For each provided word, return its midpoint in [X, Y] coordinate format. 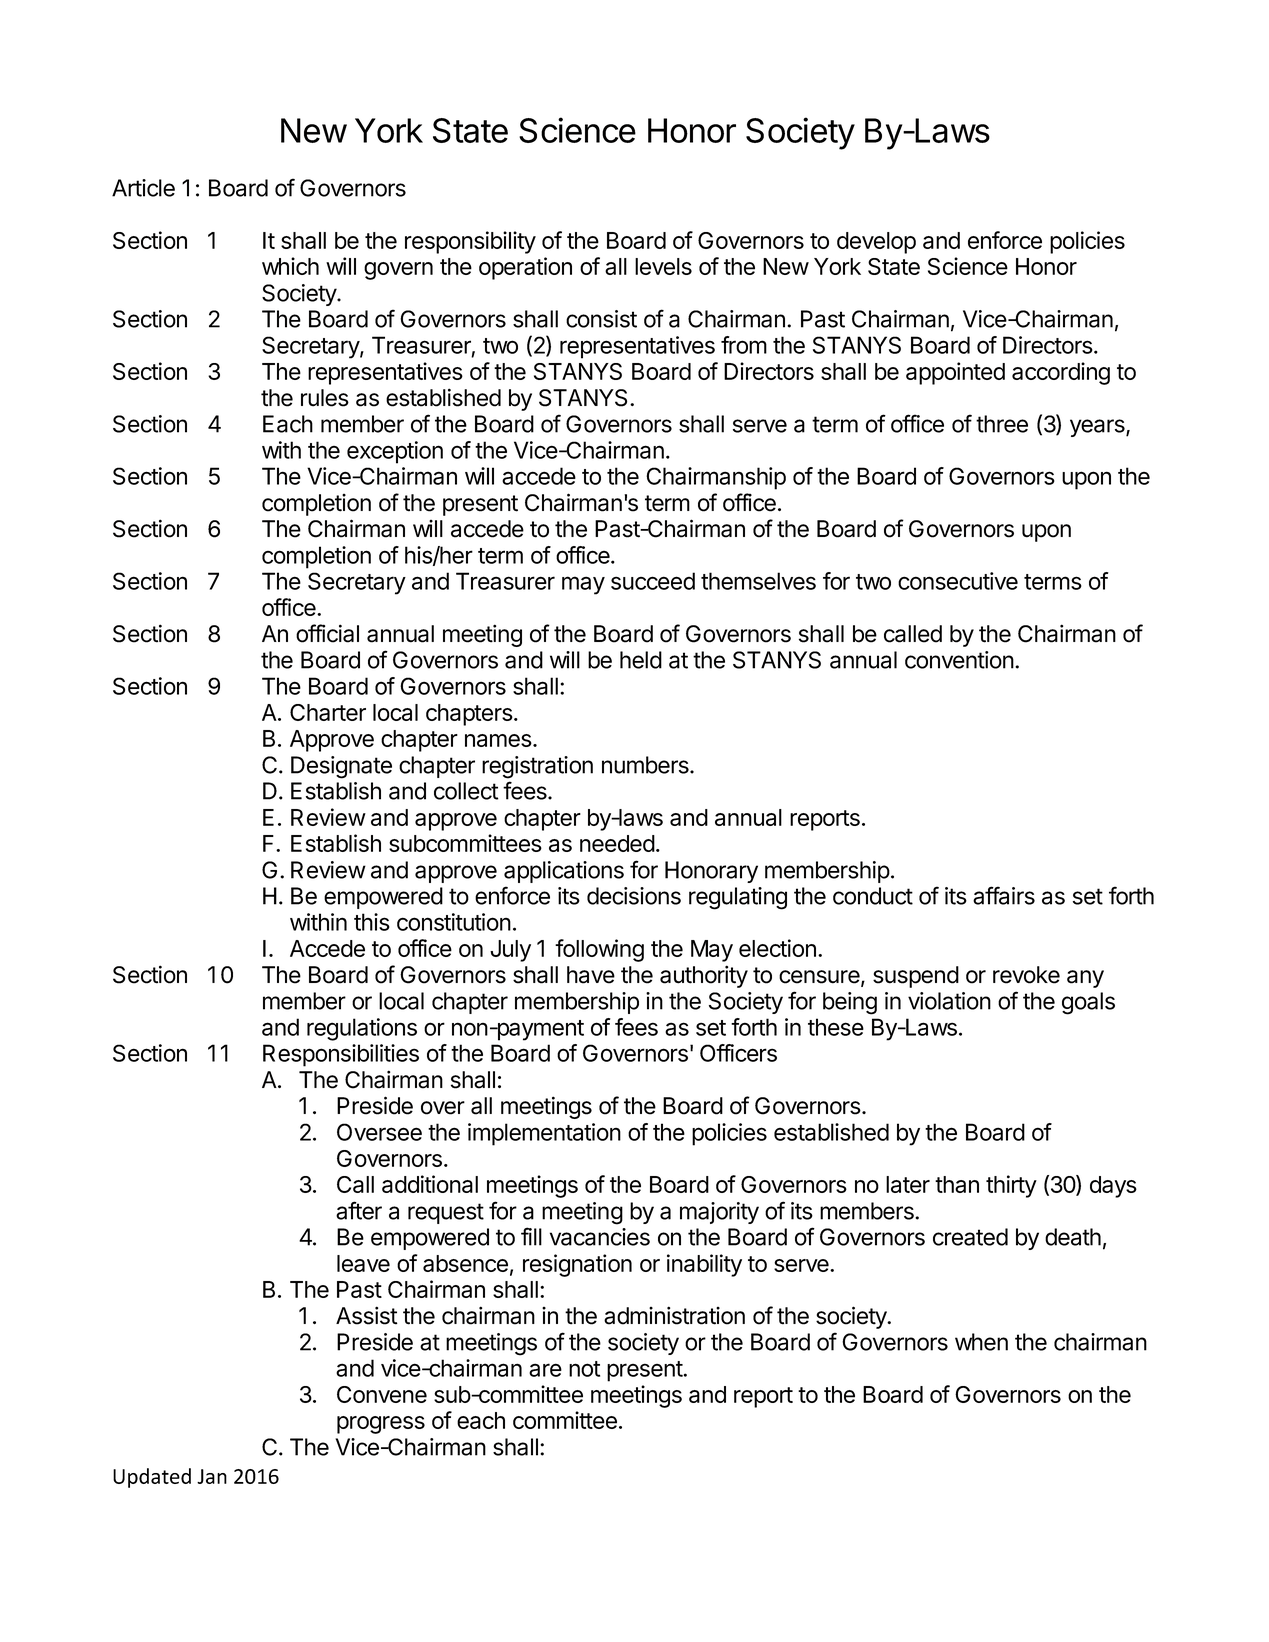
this [372, 922]
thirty [1011, 1186]
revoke [1026, 975]
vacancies [600, 1237]
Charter [328, 712]
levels [663, 266]
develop [876, 243]
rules [325, 398]
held [641, 660]
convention [959, 660]
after [359, 1210]
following [599, 950]
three [1002, 424]
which [290, 266]
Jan [212, 1476]
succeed [653, 581]
